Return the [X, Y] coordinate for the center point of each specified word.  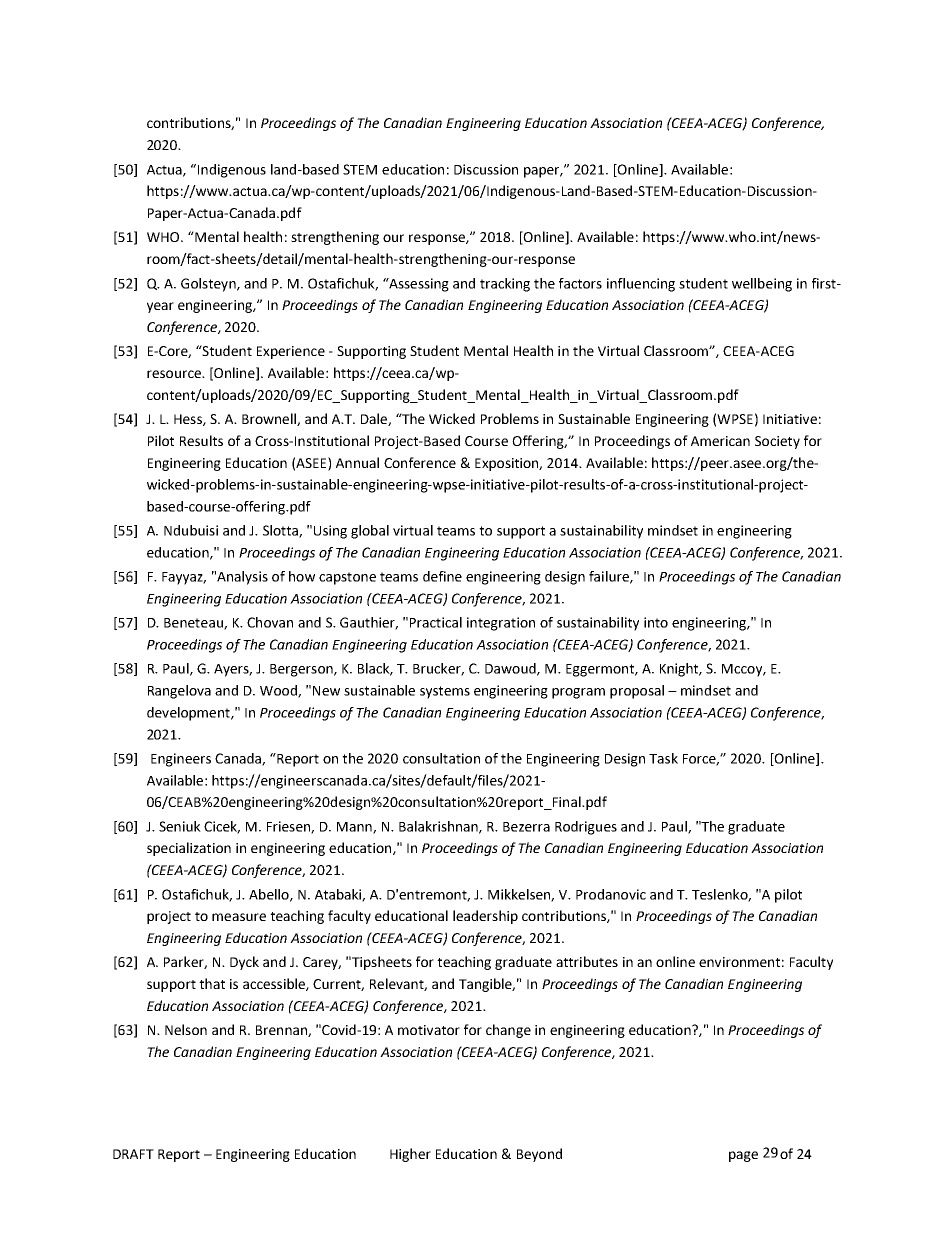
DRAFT [133, 1154]
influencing [641, 285]
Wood [279, 691]
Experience [291, 352]
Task [663, 758]
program [578, 693]
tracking [505, 285]
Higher [410, 1155]
